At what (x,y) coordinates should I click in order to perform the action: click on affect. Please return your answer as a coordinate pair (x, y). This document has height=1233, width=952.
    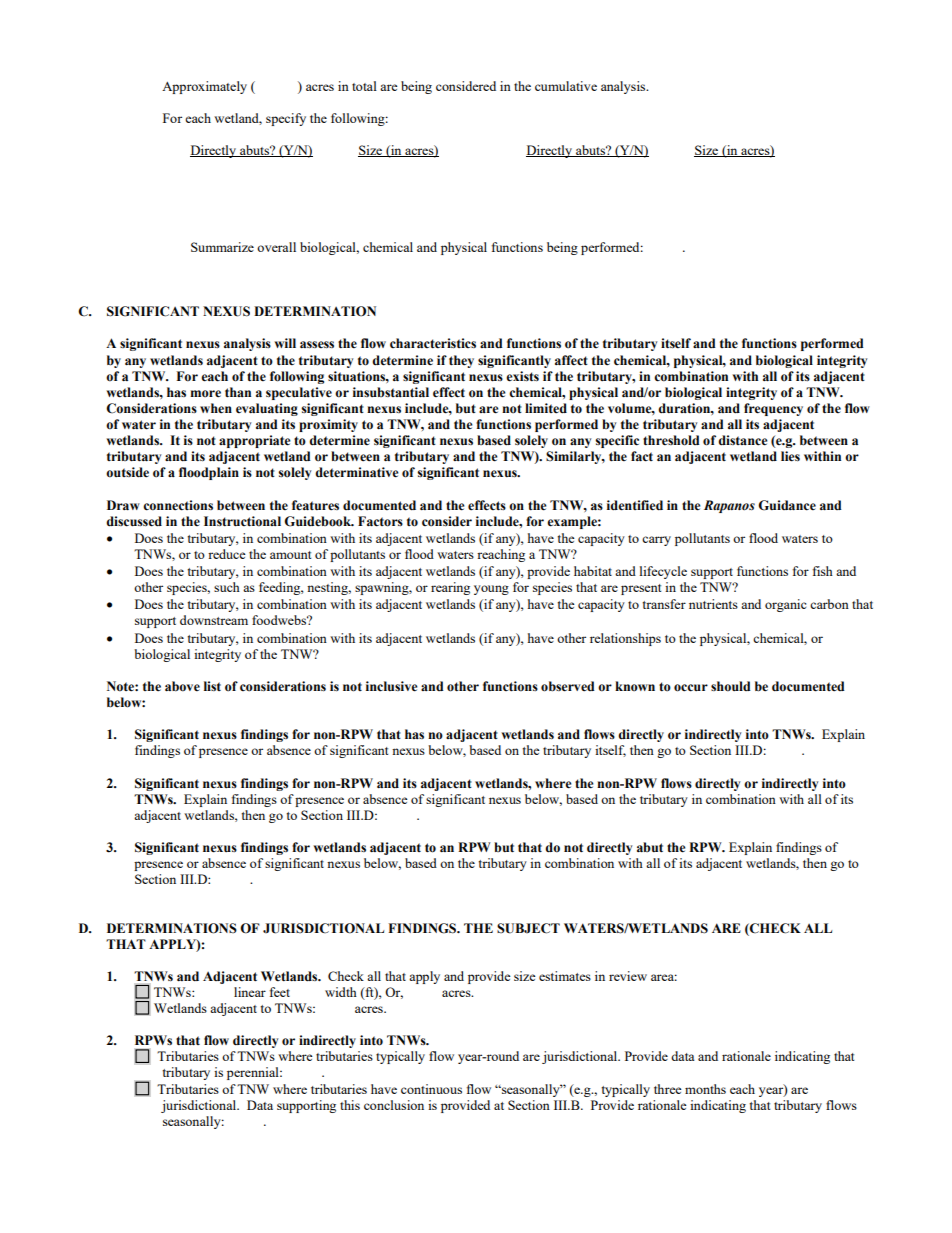
    Looking at the image, I should click on (571, 360).
